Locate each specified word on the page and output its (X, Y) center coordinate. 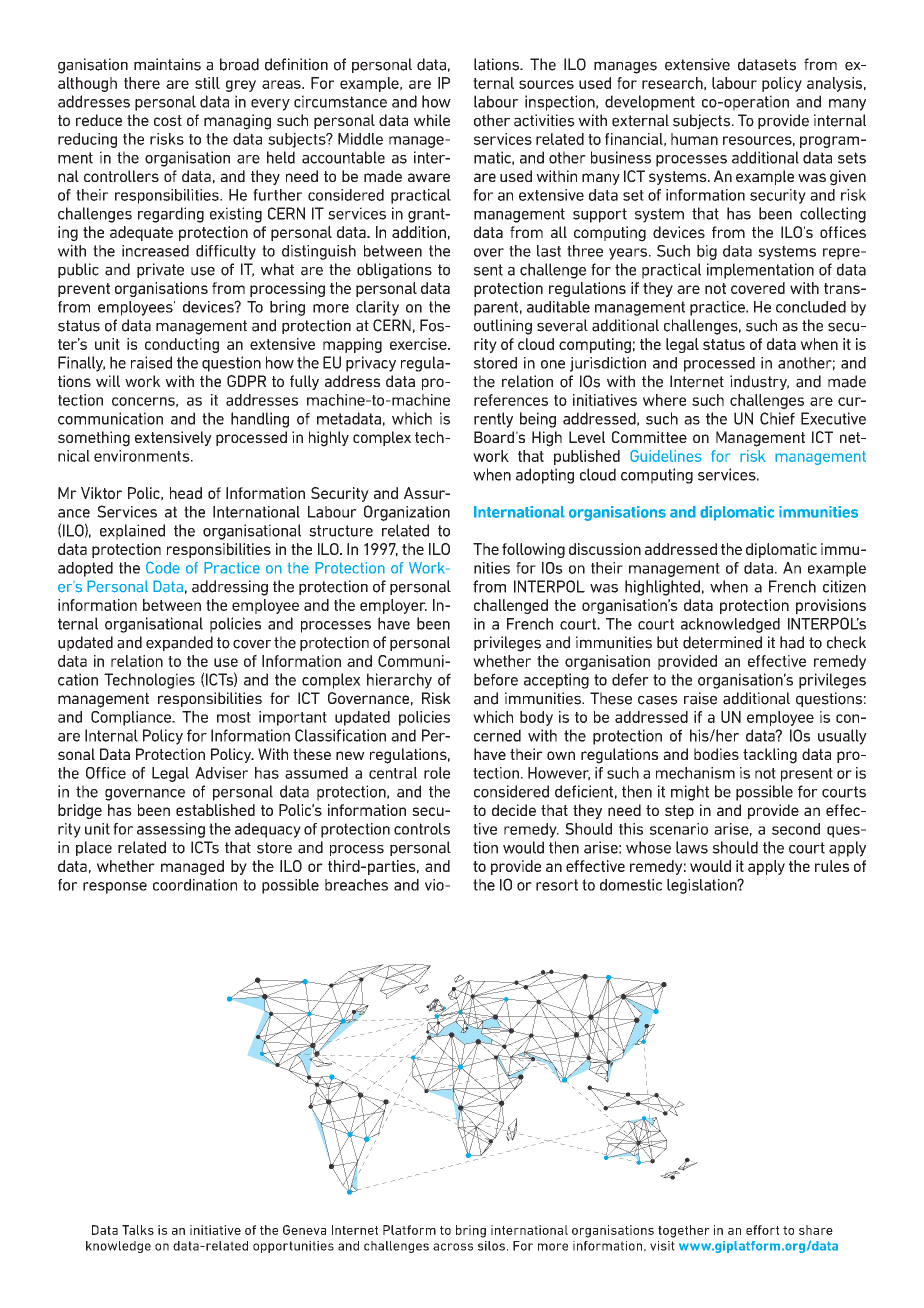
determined (722, 642)
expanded (179, 643)
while (432, 120)
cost (168, 120)
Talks (138, 1230)
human (694, 139)
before (496, 679)
